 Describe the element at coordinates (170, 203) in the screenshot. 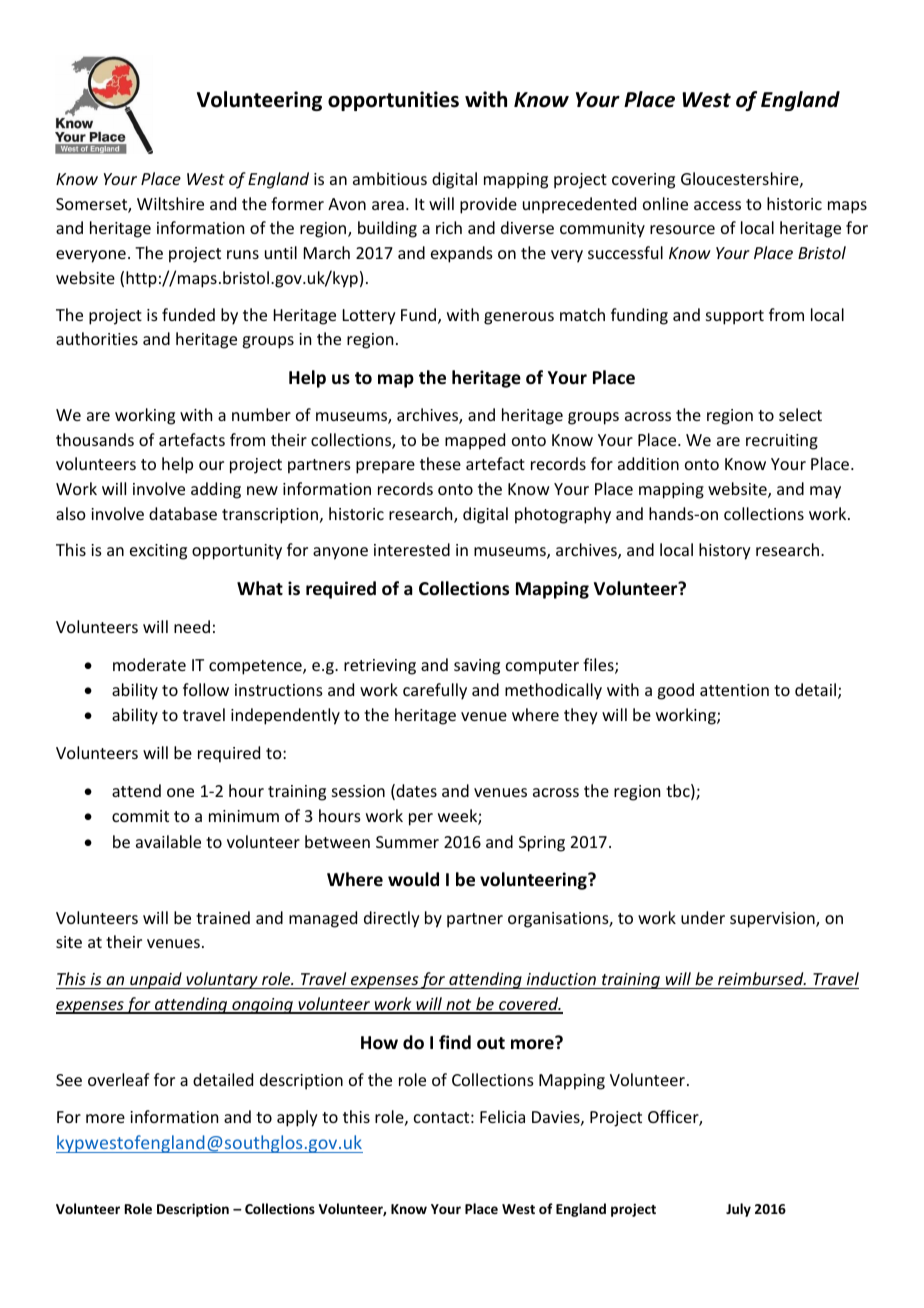

I see `Wiltshire` at that location.
